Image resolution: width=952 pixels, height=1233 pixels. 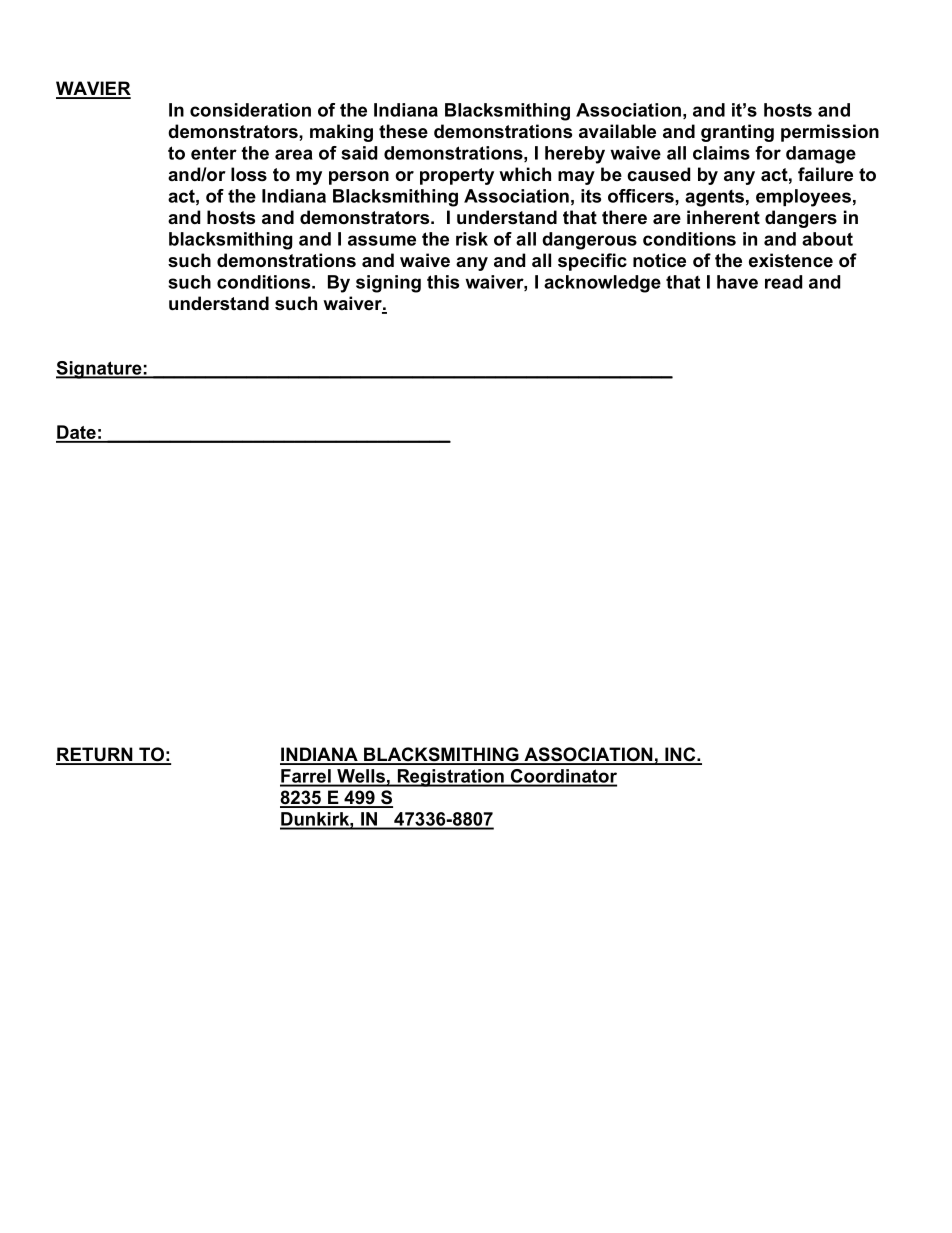 What do you see at coordinates (403, 131) in the screenshot?
I see `these` at bounding box center [403, 131].
